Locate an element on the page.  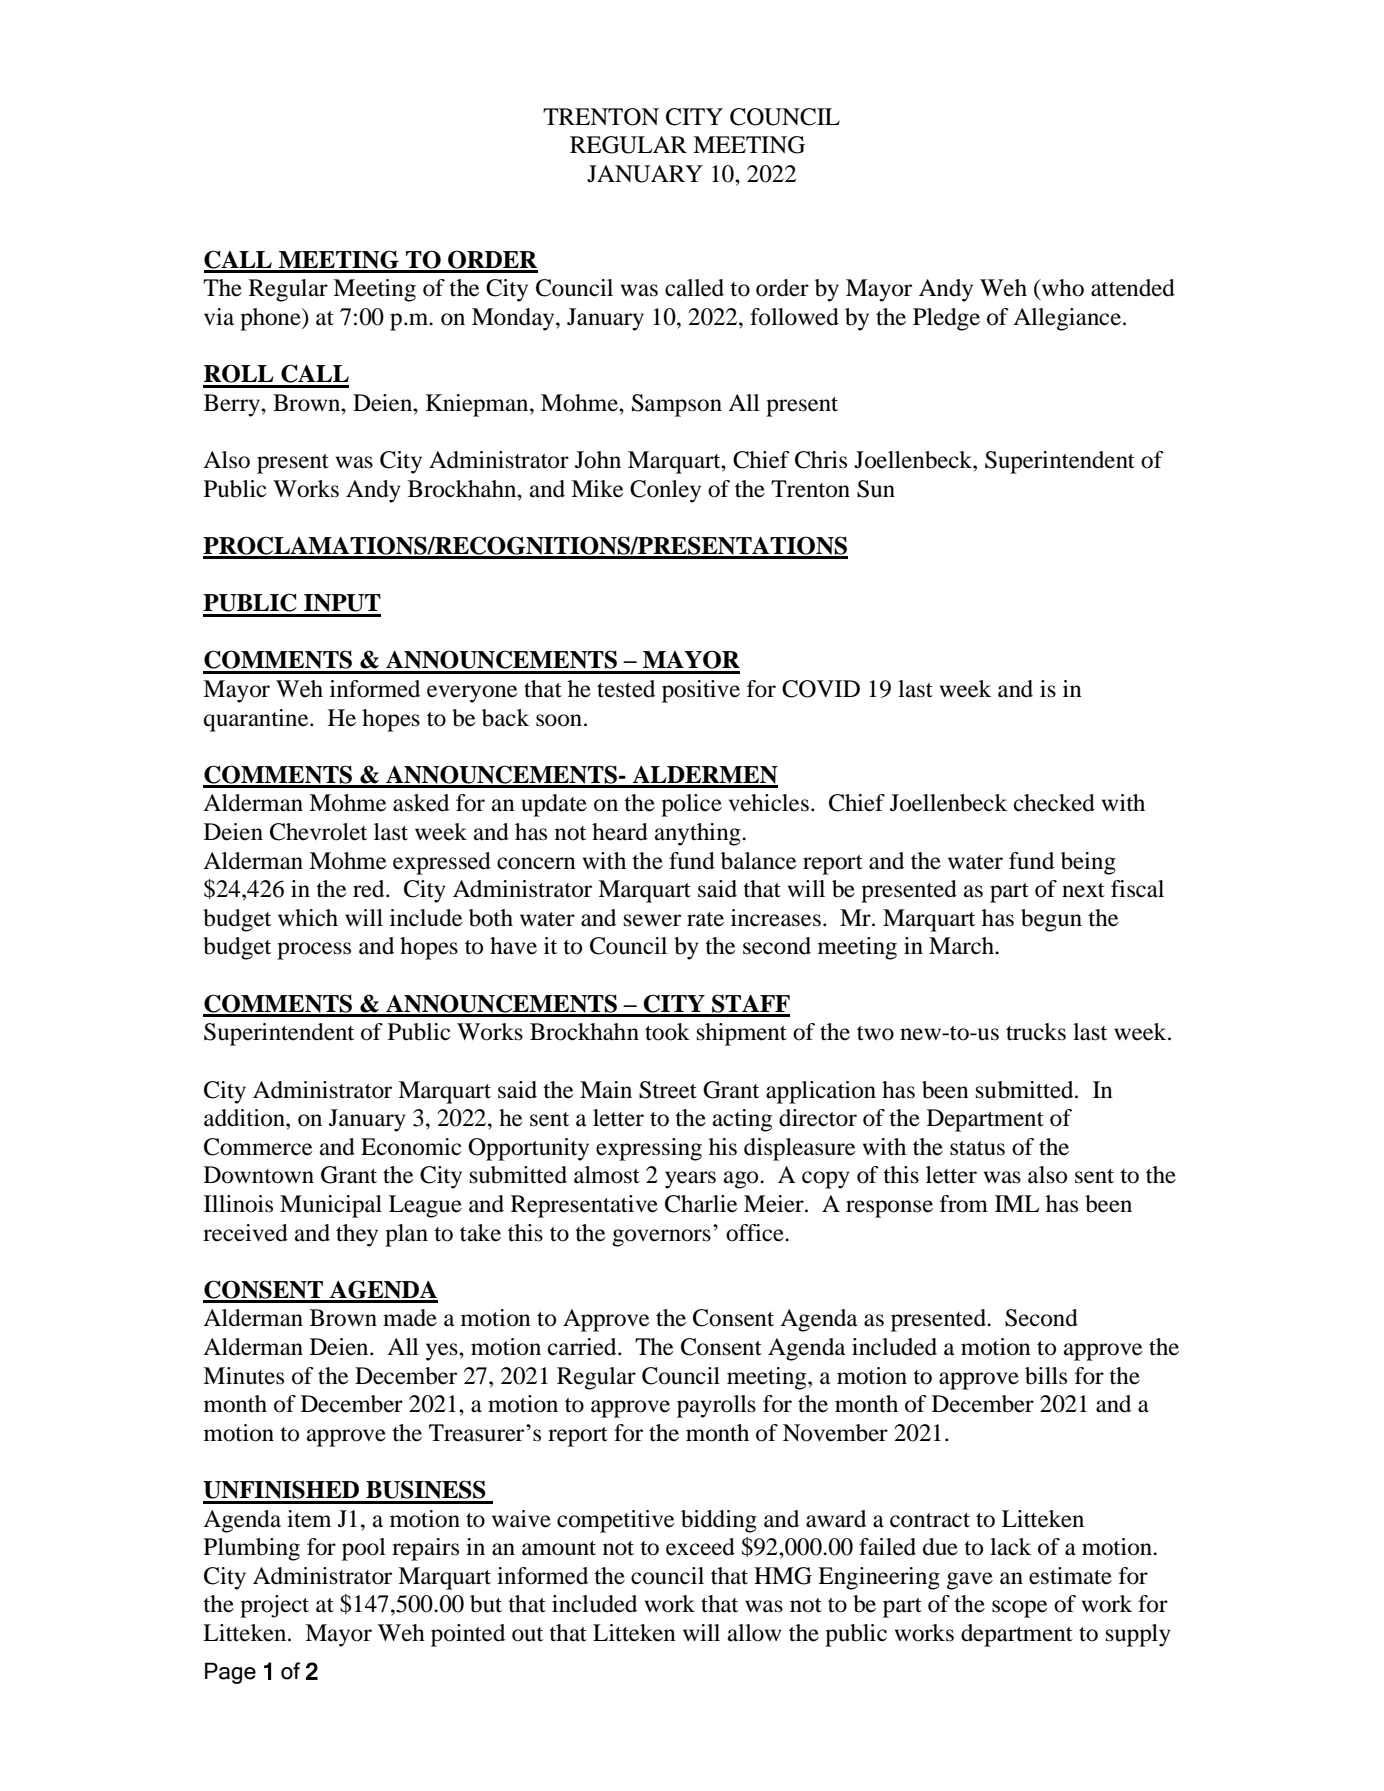
Municipal is located at coordinates (331, 1206).
